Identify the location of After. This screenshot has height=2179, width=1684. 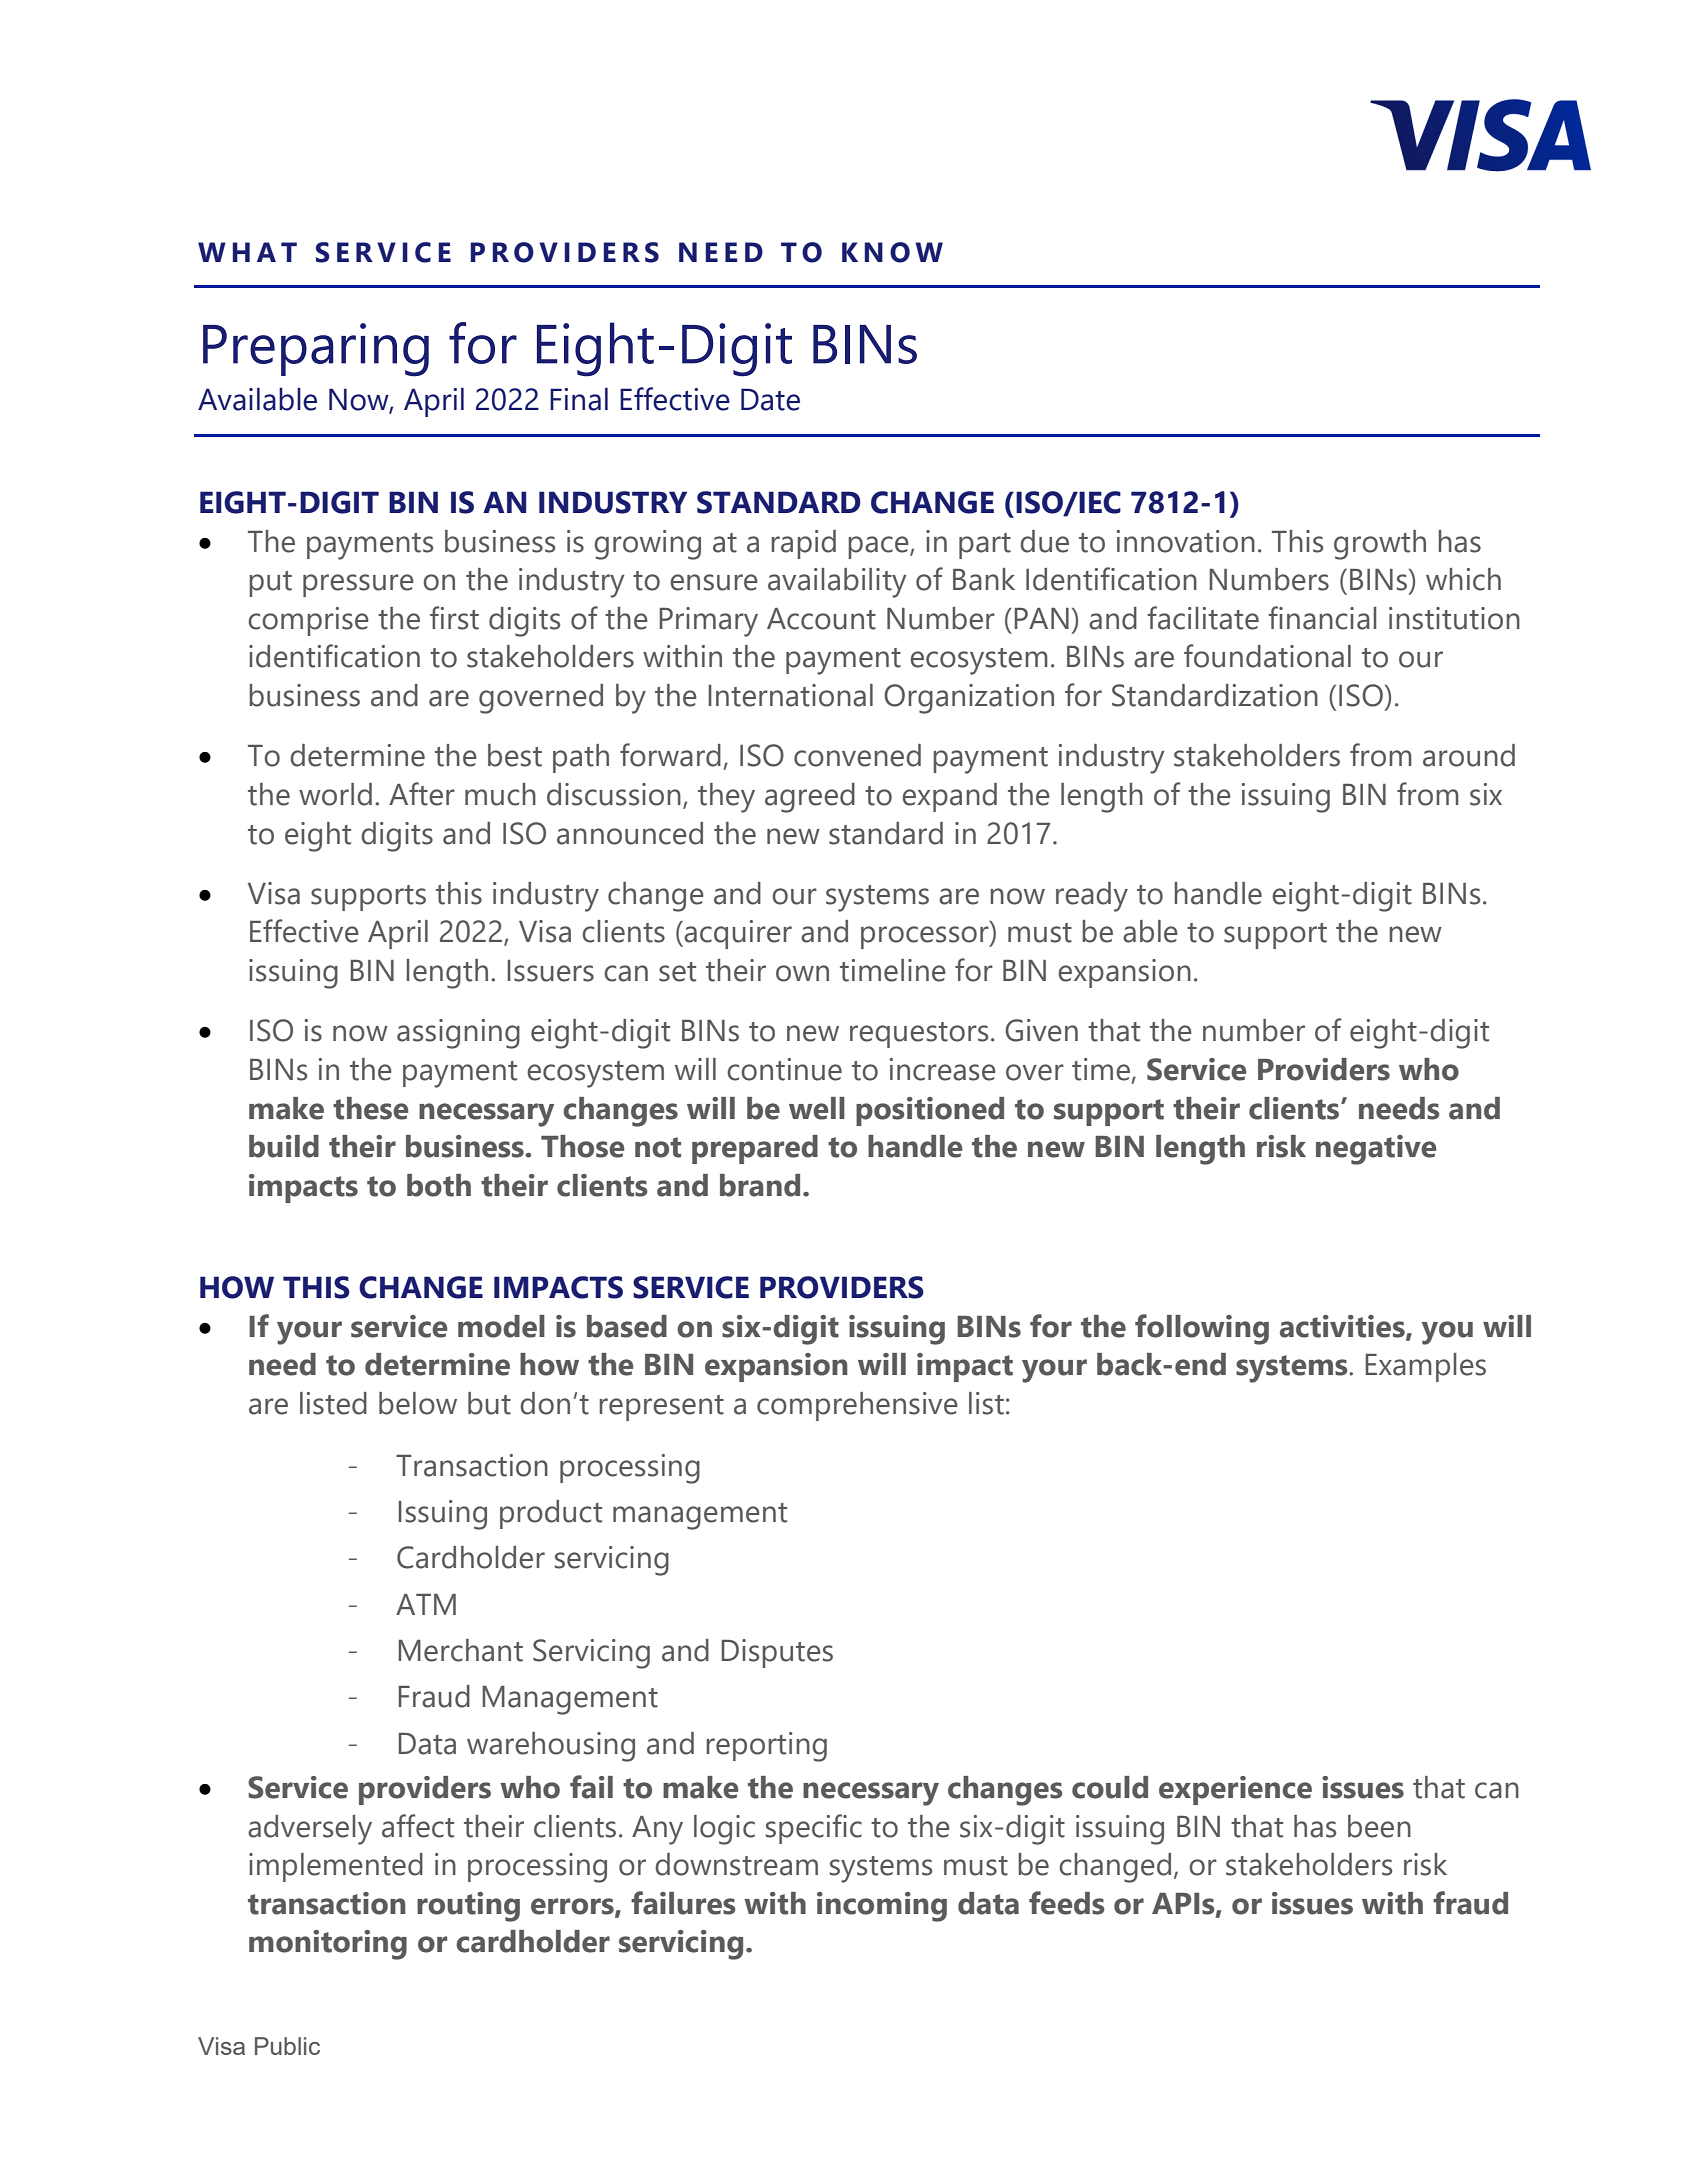
(422, 794).
